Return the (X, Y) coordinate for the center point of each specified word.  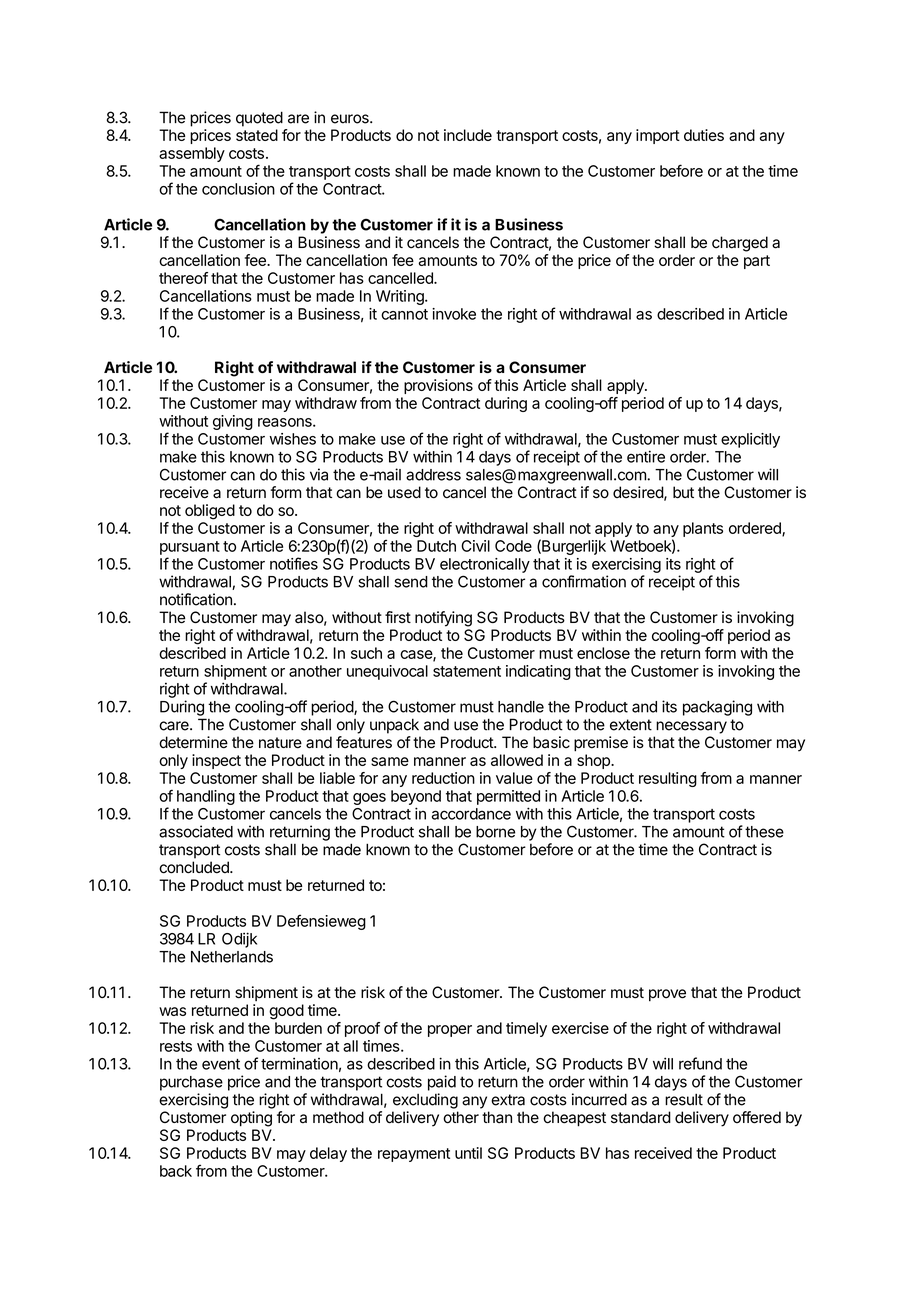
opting (251, 1119)
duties (704, 135)
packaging (717, 708)
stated (257, 135)
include (468, 135)
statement (467, 671)
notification (196, 599)
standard (641, 1117)
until (468, 1153)
